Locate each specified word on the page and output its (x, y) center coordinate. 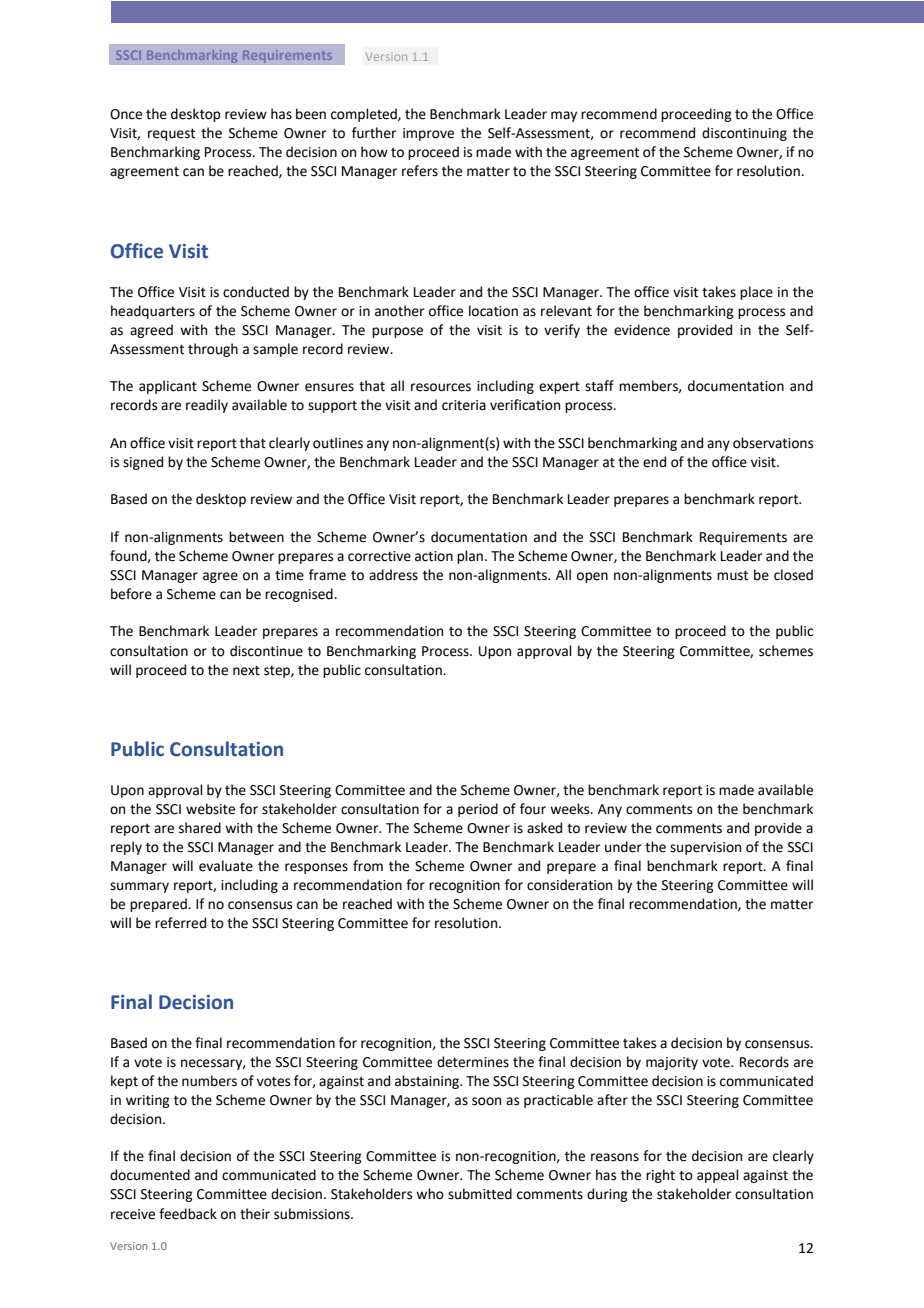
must (732, 575)
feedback (188, 1214)
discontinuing (744, 134)
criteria (464, 405)
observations (773, 443)
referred (180, 923)
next (246, 671)
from (368, 866)
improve (428, 134)
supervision (705, 848)
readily (207, 406)
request (171, 134)
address (393, 575)
